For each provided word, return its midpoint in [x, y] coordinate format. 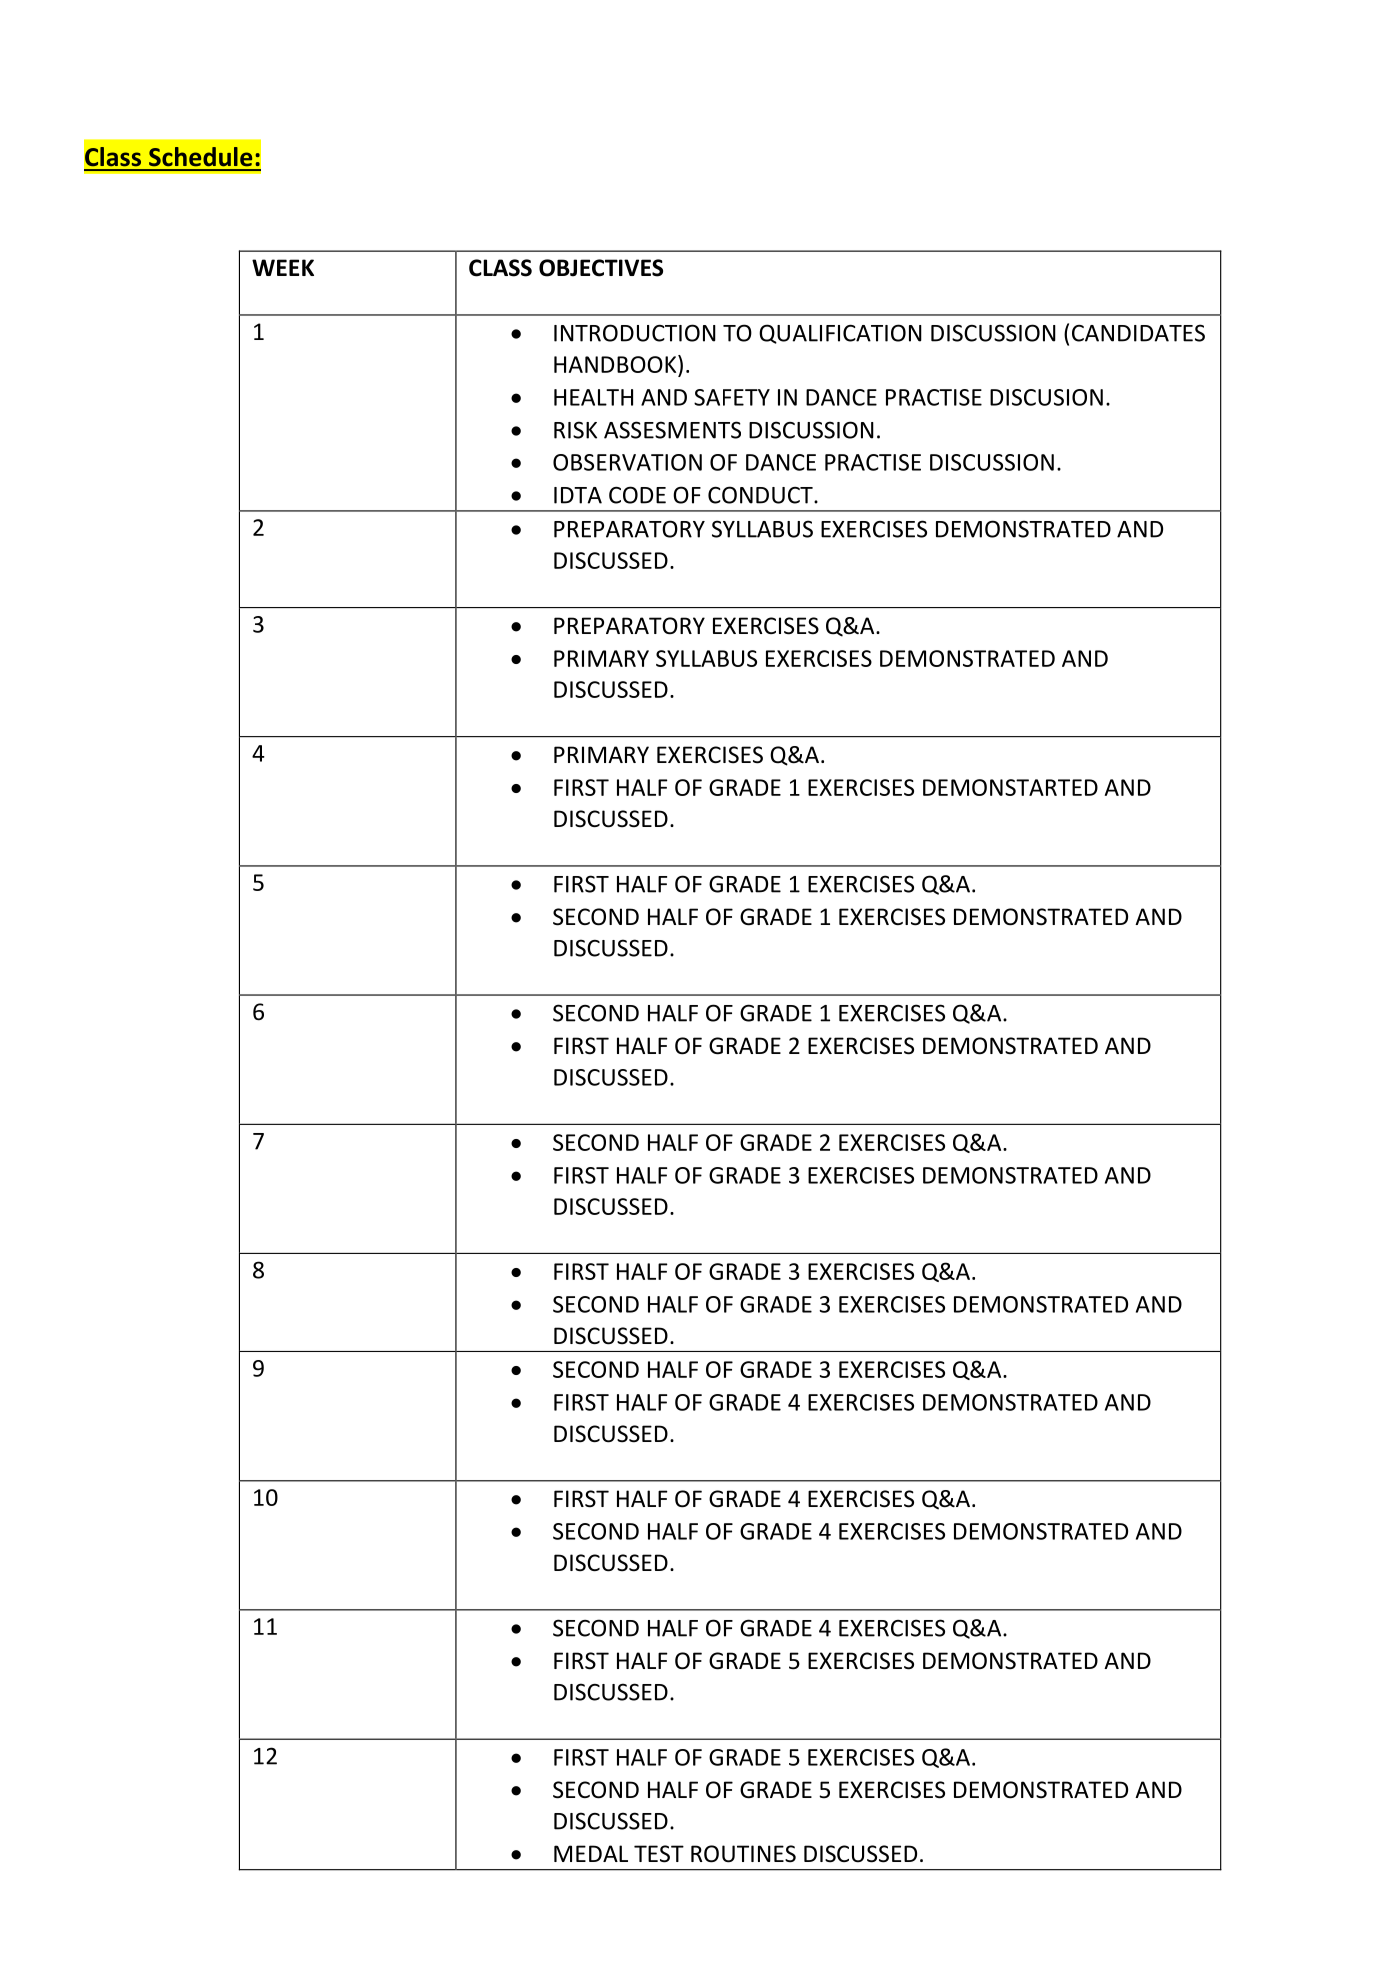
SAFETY [732, 397]
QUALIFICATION [840, 334]
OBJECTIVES [601, 268]
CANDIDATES [1138, 333]
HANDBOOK [616, 364]
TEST [659, 1854]
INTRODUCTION [635, 333]
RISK [575, 430]
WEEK [283, 267]
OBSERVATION [627, 462]
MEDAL [591, 1853]
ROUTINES [743, 1854]
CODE [637, 495]
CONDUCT [761, 495]
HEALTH [593, 397]
